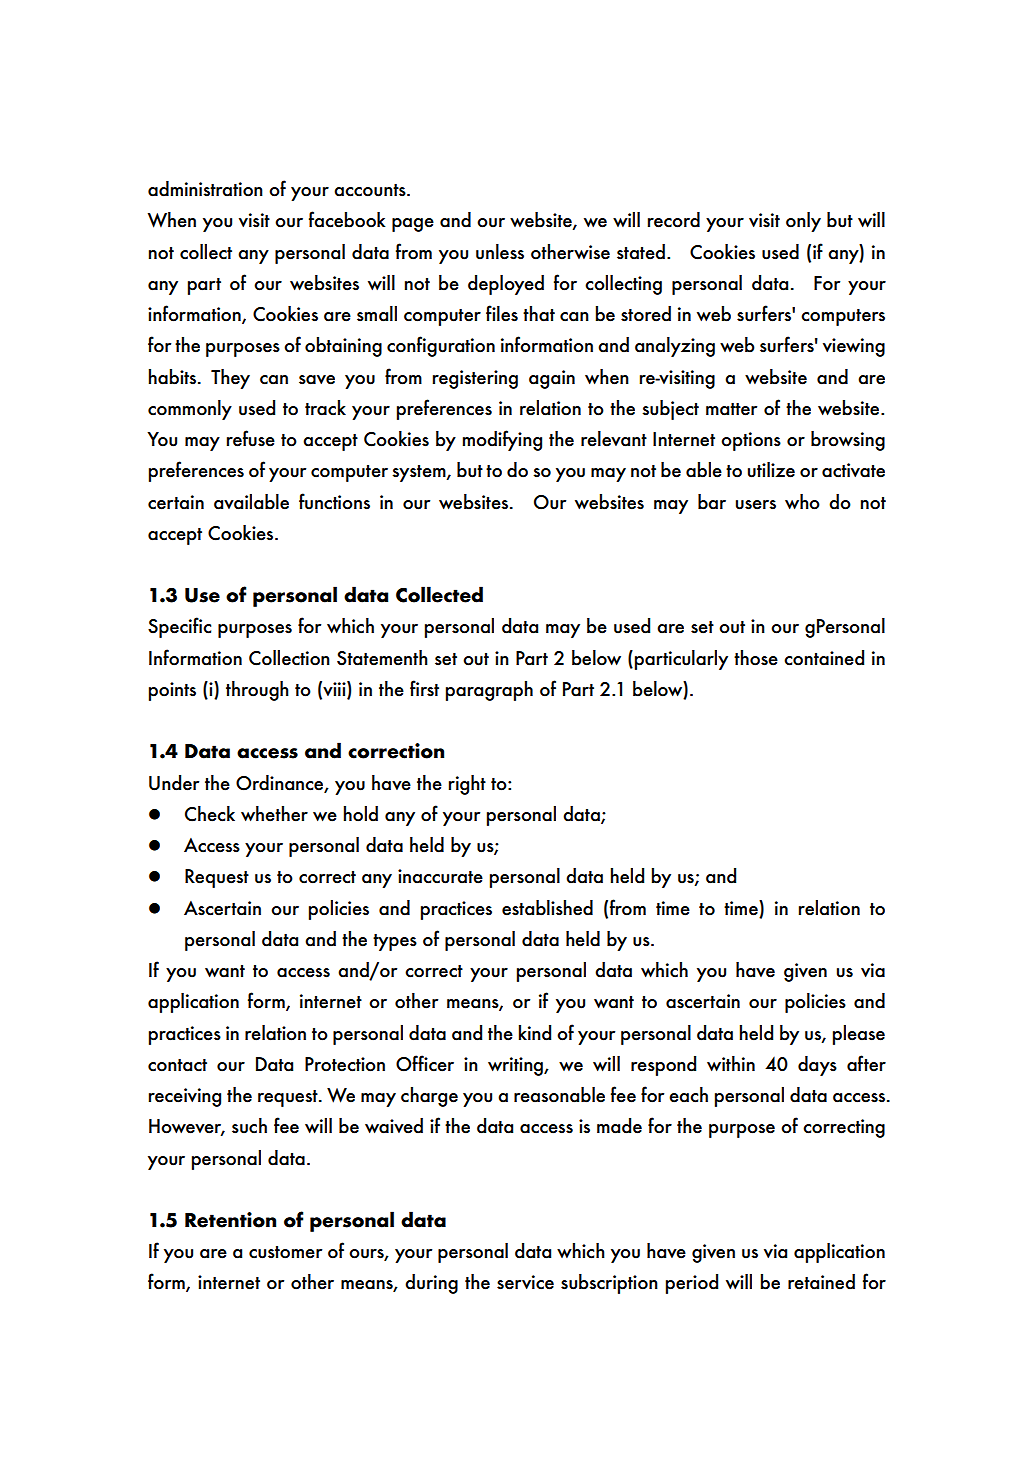 This document has width=1033, height=1461. What do you see at coordinates (674, 220) in the document?
I see `record` at bounding box center [674, 220].
